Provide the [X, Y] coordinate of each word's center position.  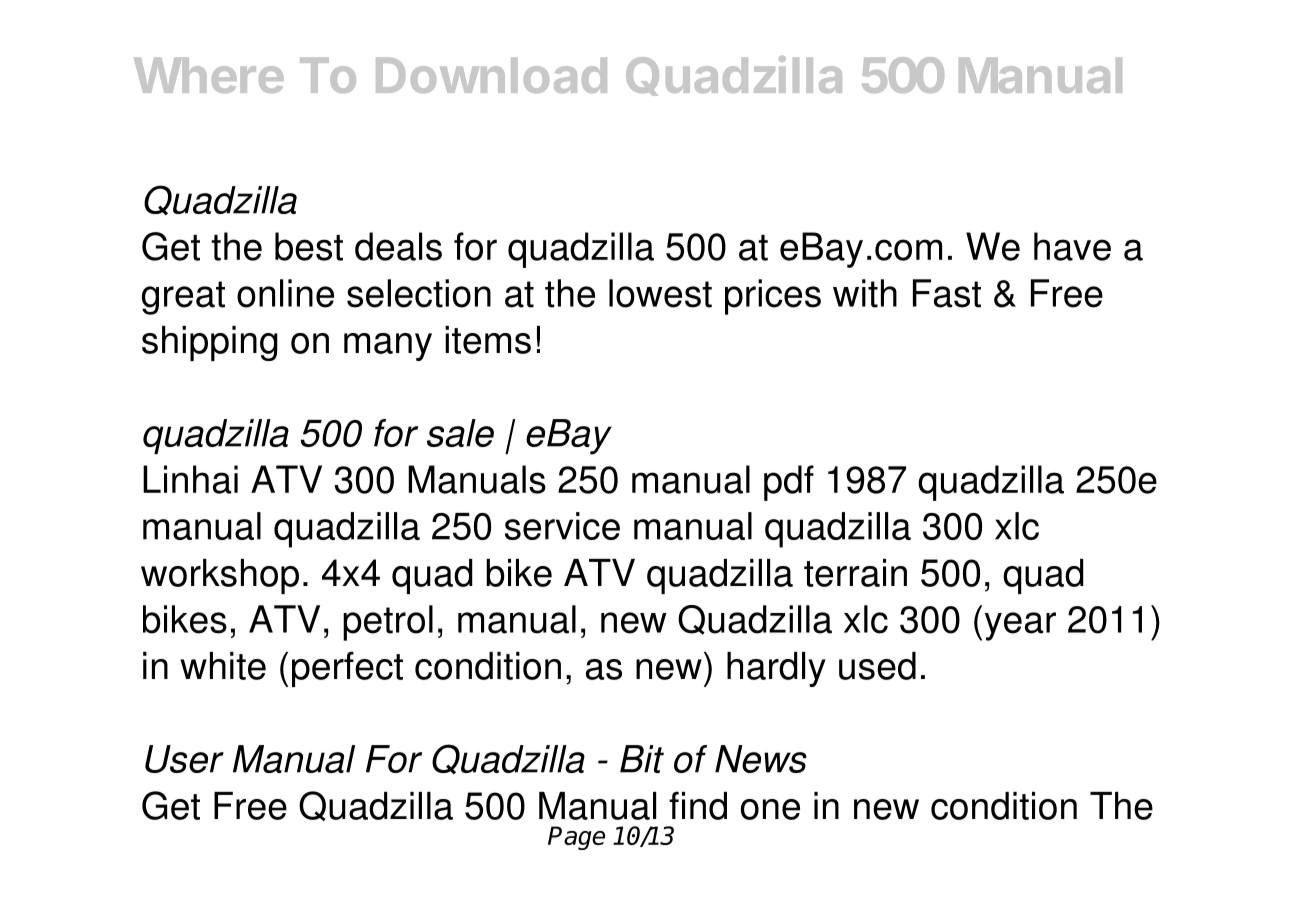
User [184, 759]
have [1072, 246]
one [770, 809]
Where [209, 75]
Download [491, 75]
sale [460, 433]
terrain [855, 573]
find [698, 805]
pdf [789, 483]
